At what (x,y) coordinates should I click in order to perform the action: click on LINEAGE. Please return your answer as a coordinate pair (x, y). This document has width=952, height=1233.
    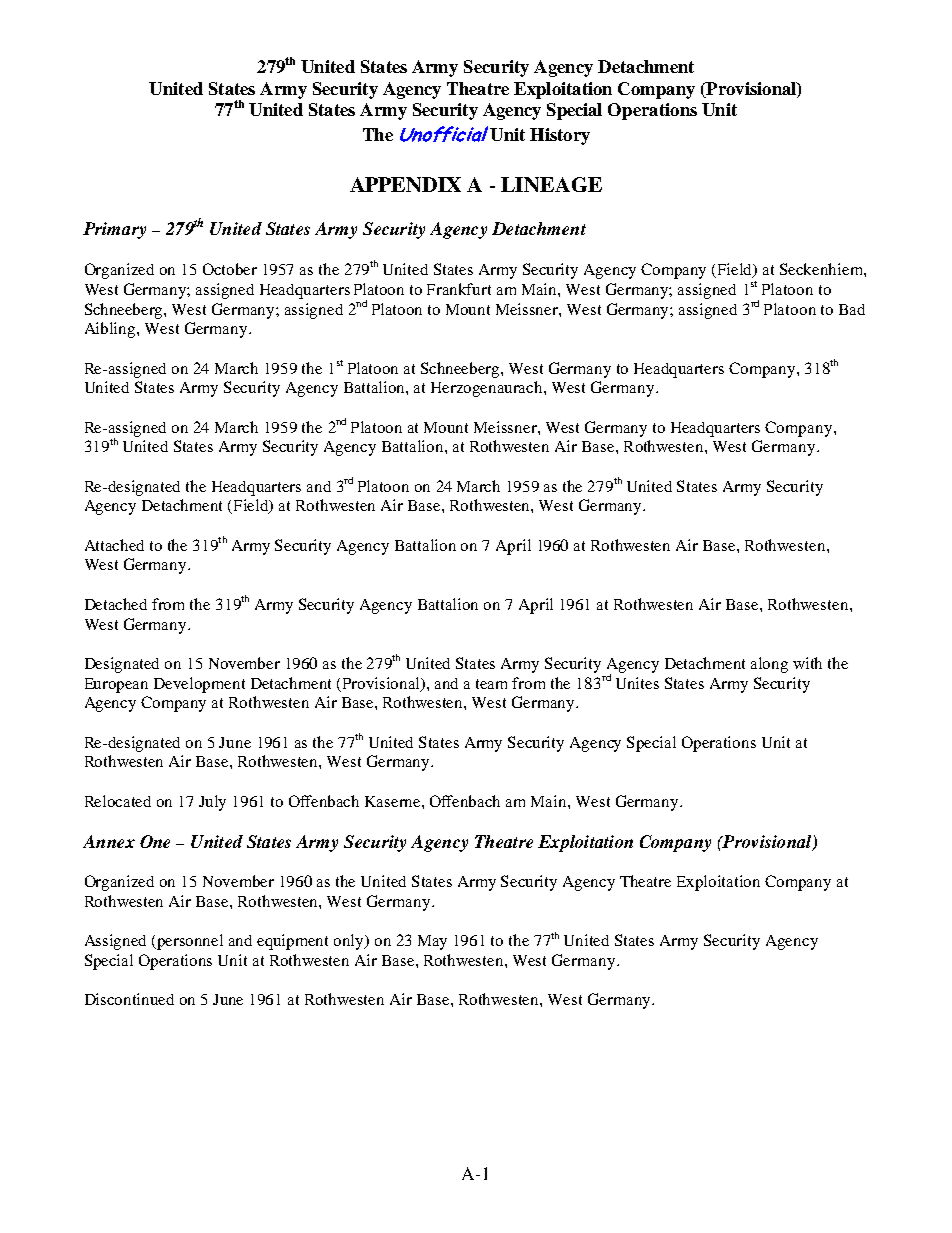
    Looking at the image, I should click on (551, 184).
